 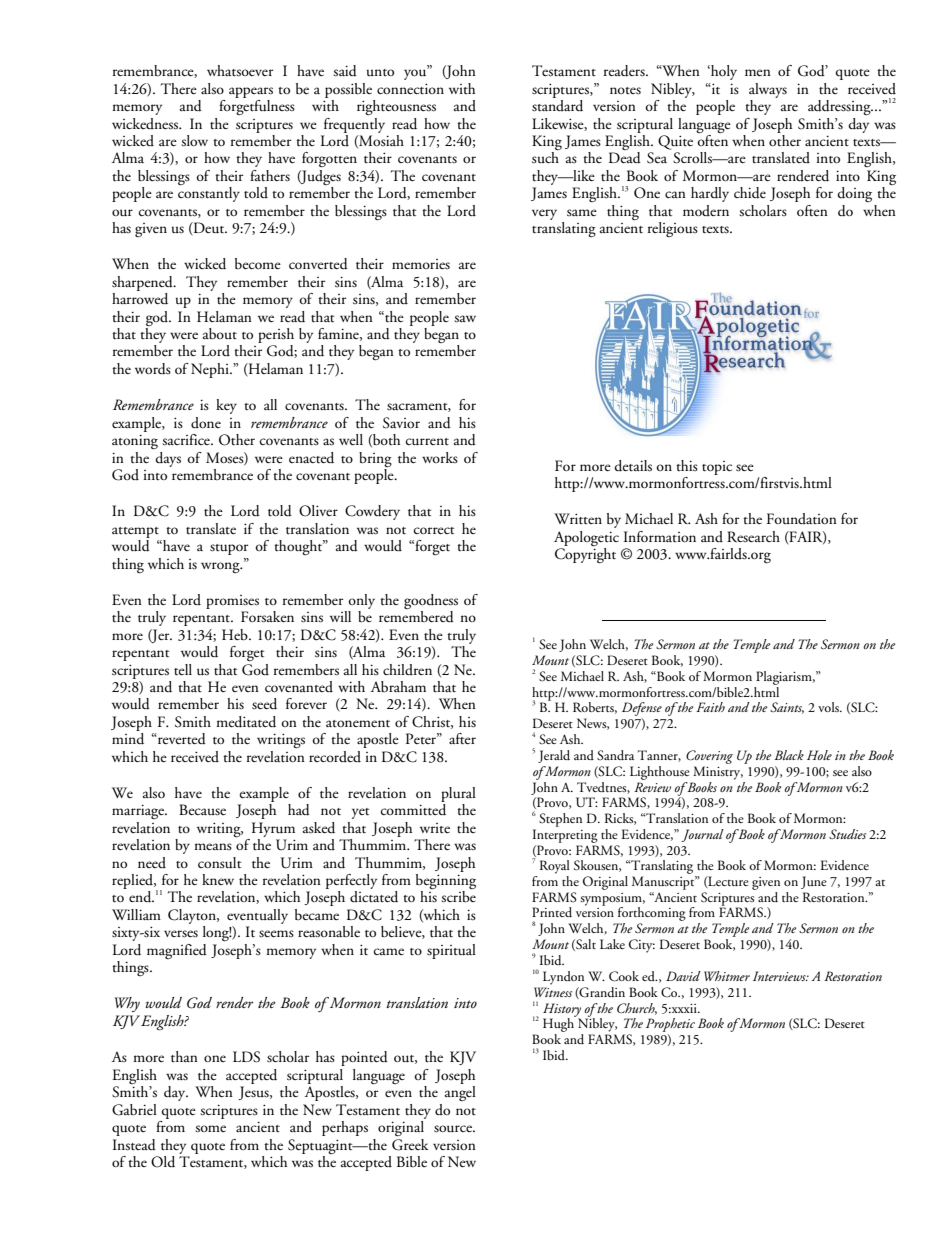 What do you see at coordinates (557, 104) in the document?
I see `standard` at bounding box center [557, 104].
